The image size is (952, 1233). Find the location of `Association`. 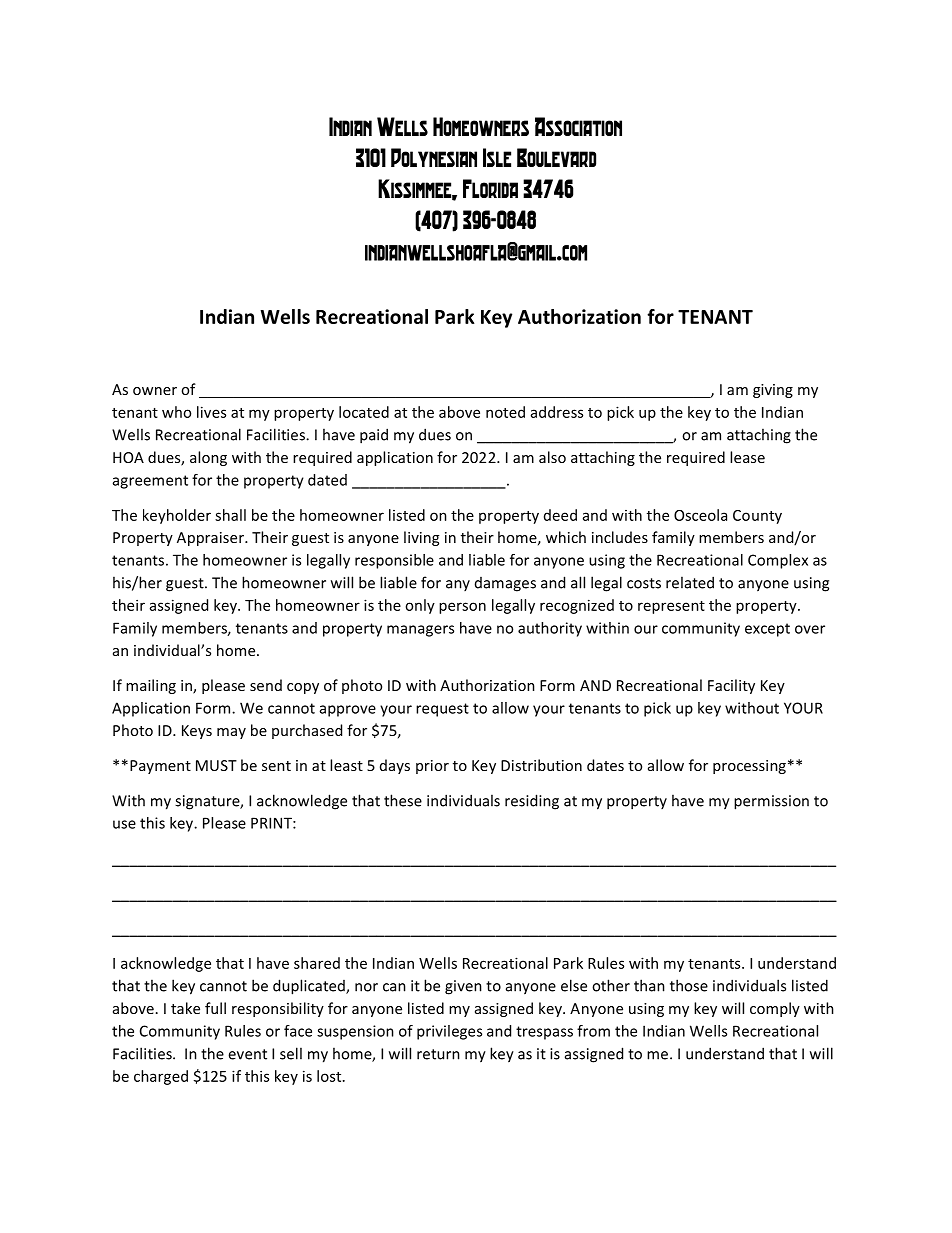

Association is located at coordinates (578, 126).
